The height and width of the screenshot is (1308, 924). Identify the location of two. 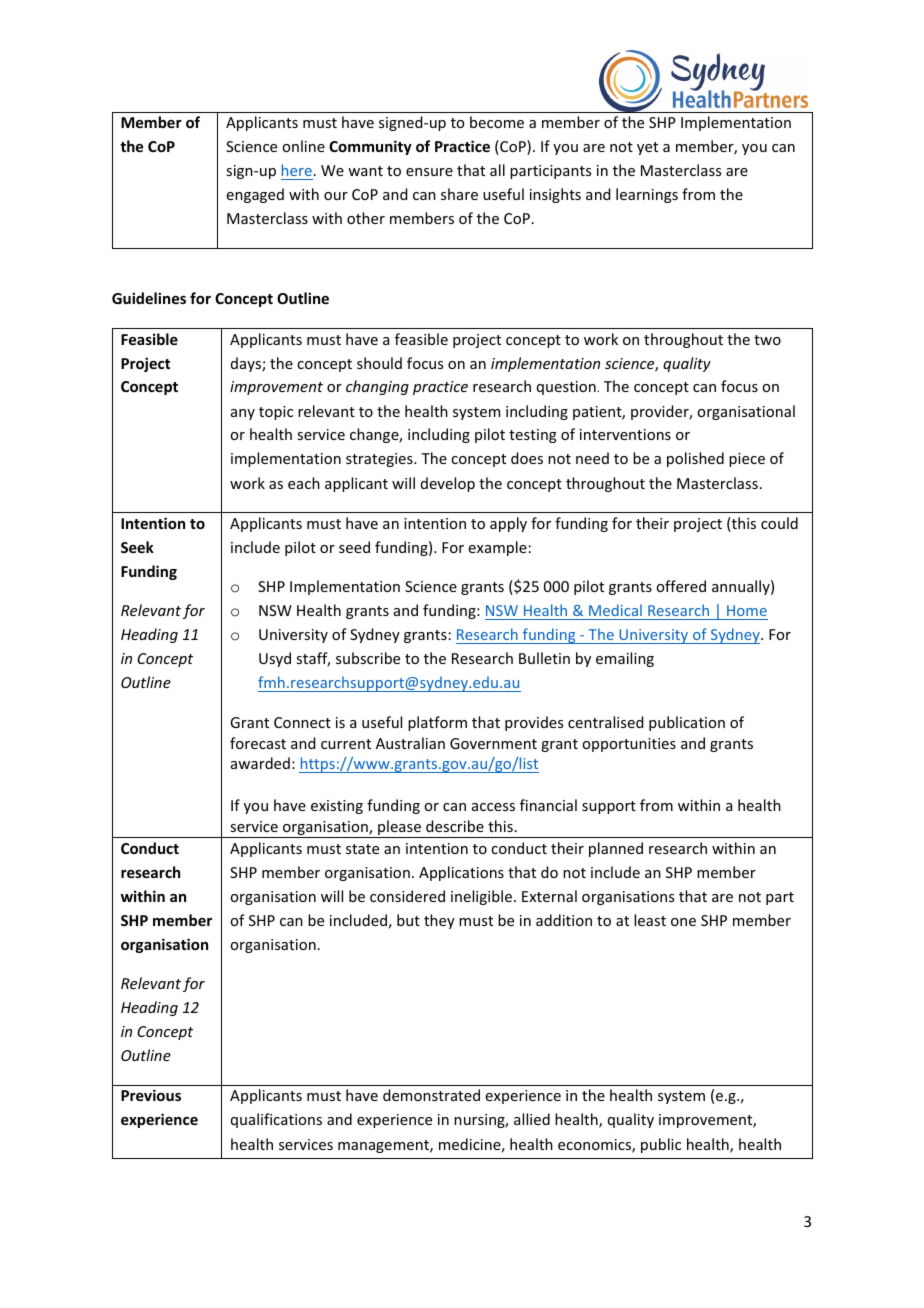
(767, 340).
